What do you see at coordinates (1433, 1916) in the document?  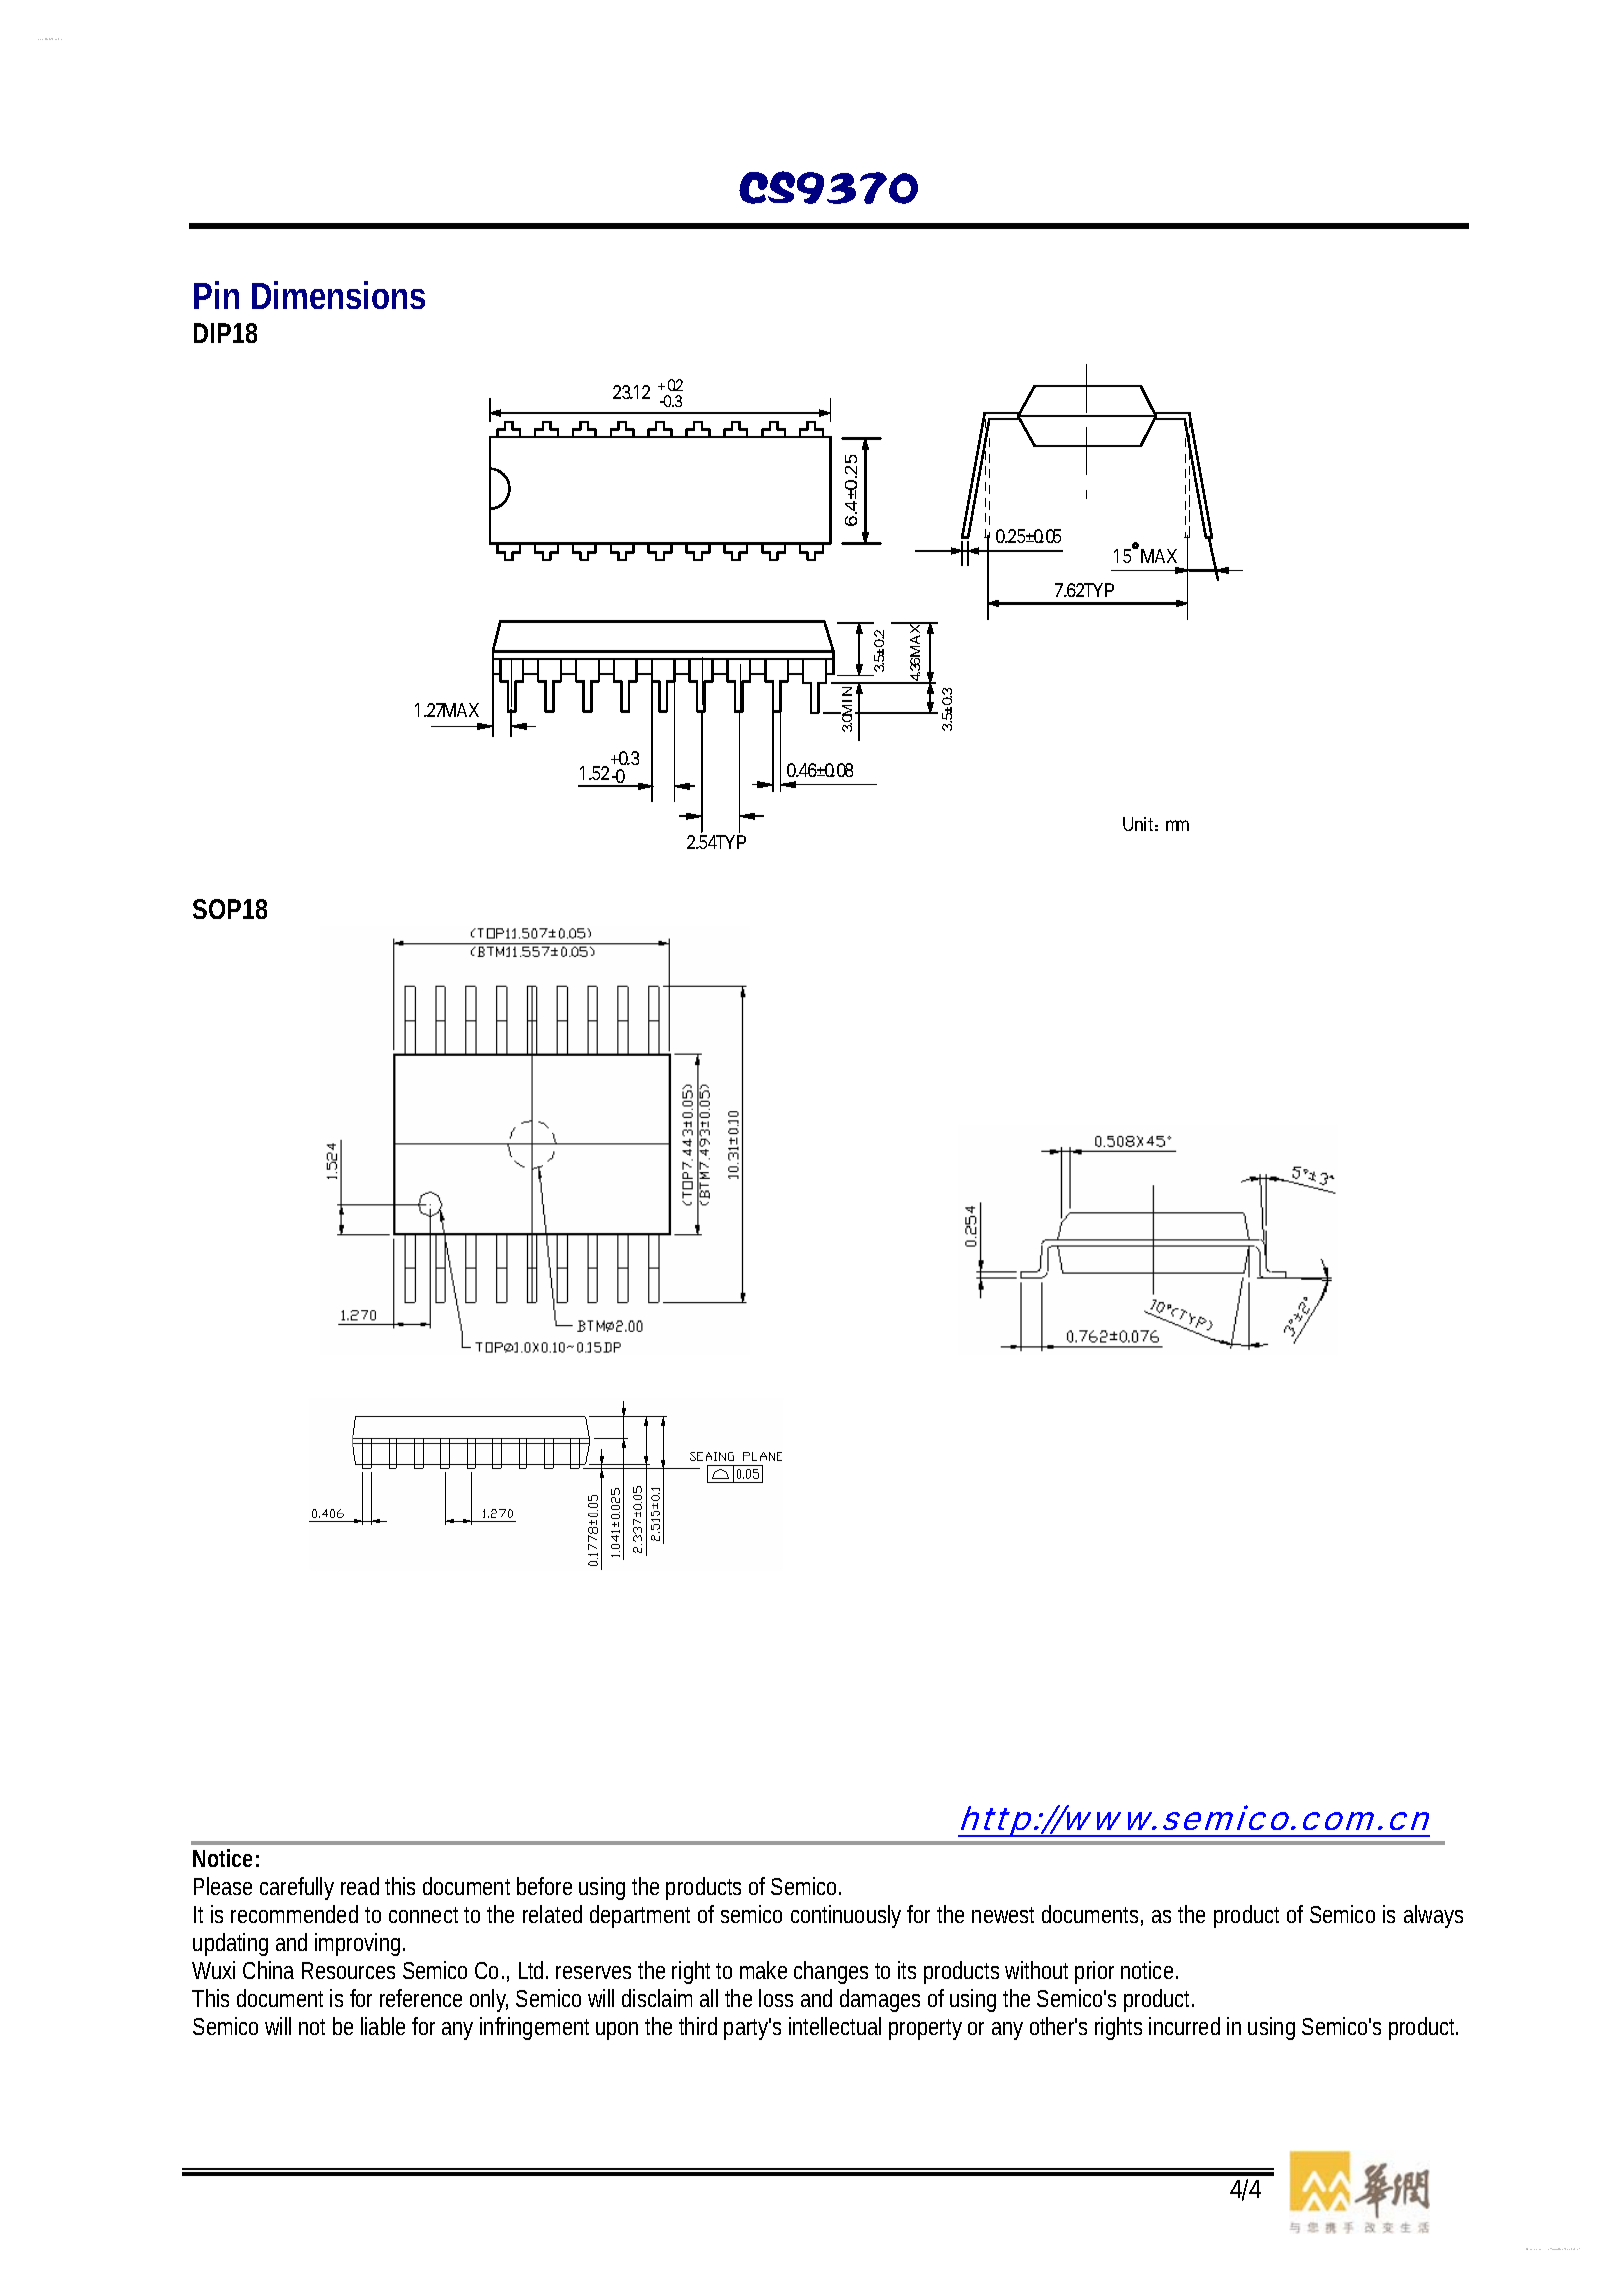 I see `always` at bounding box center [1433, 1916].
